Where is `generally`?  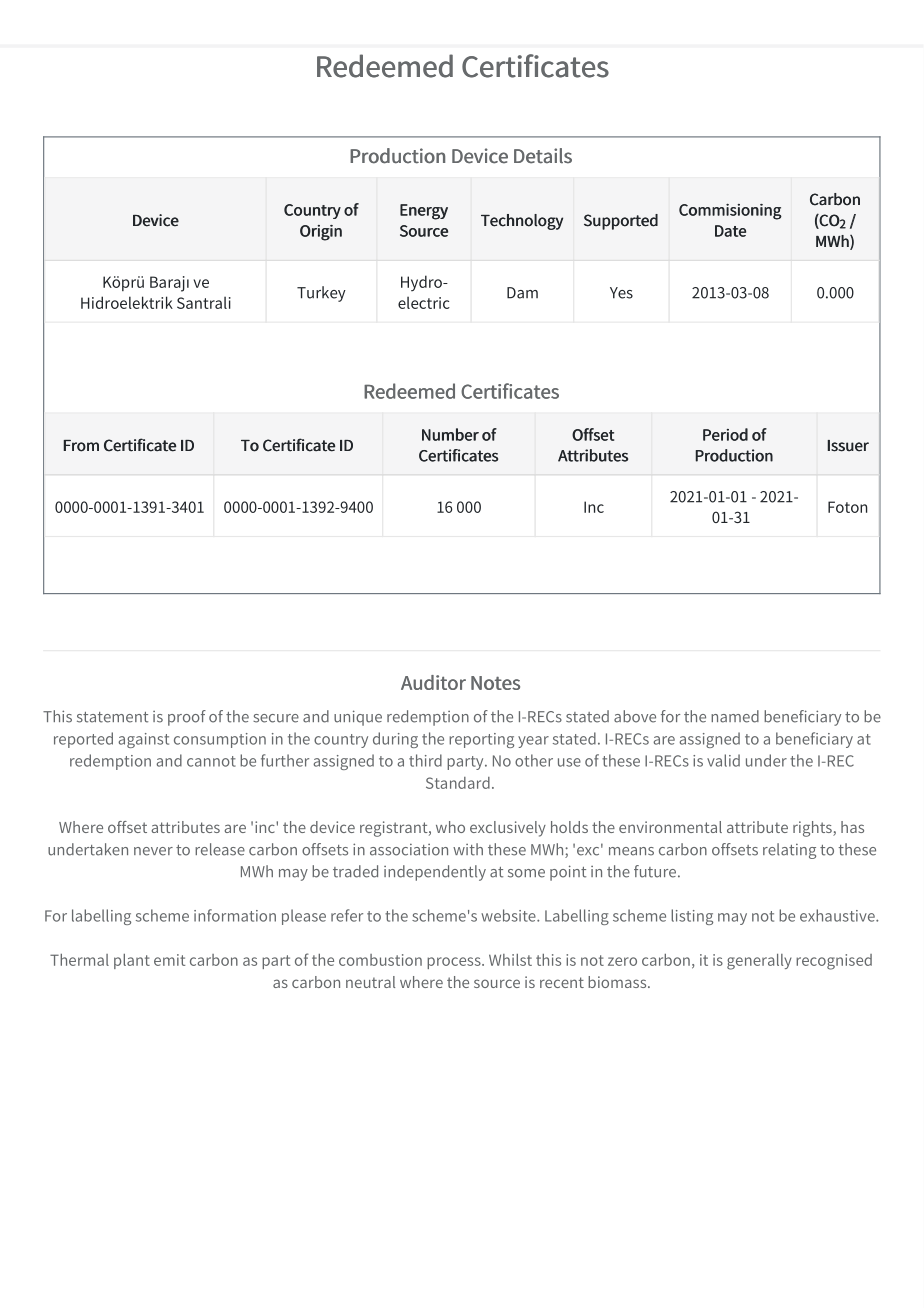 generally is located at coordinates (759, 962).
